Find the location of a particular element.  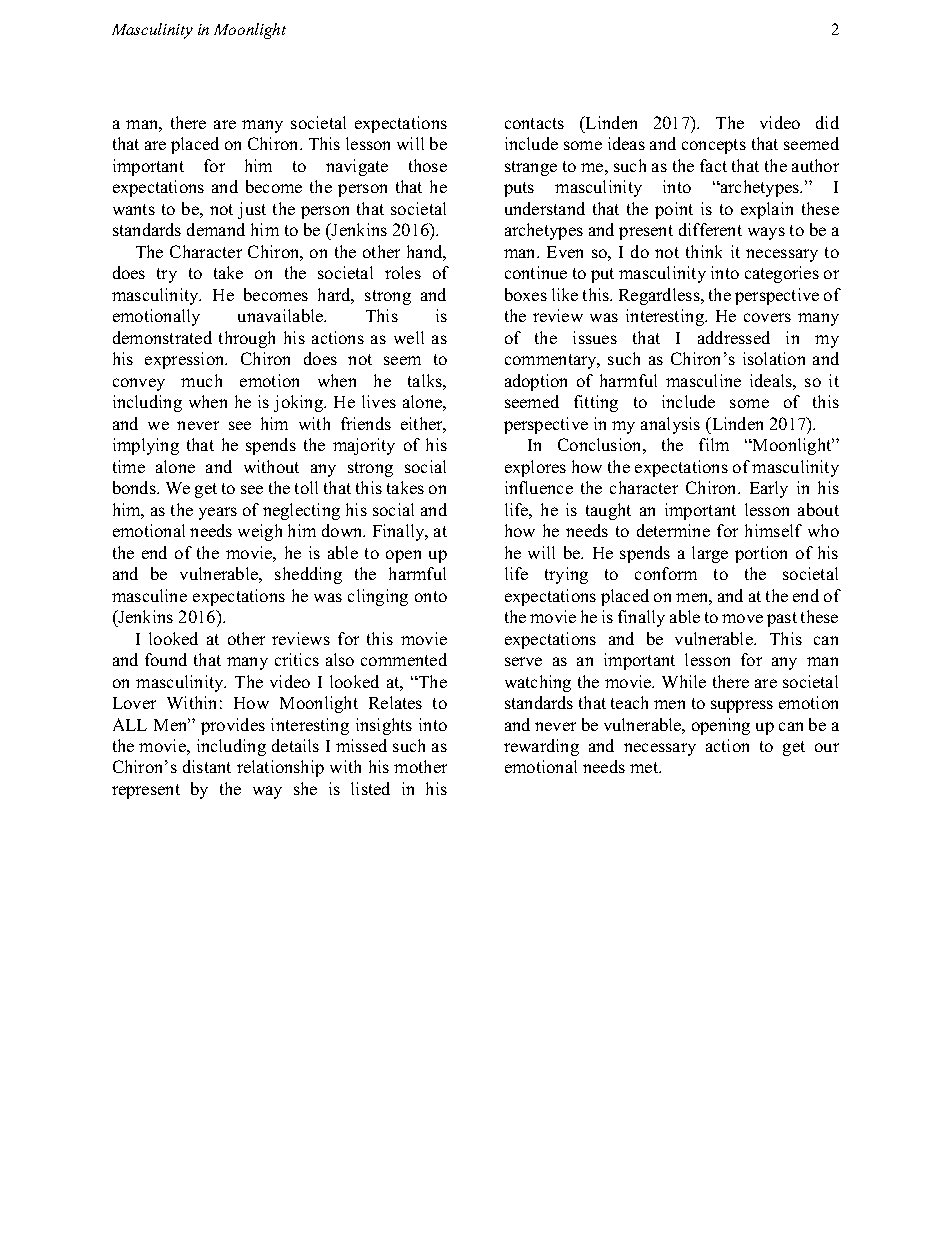

our is located at coordinates (827, 747).
